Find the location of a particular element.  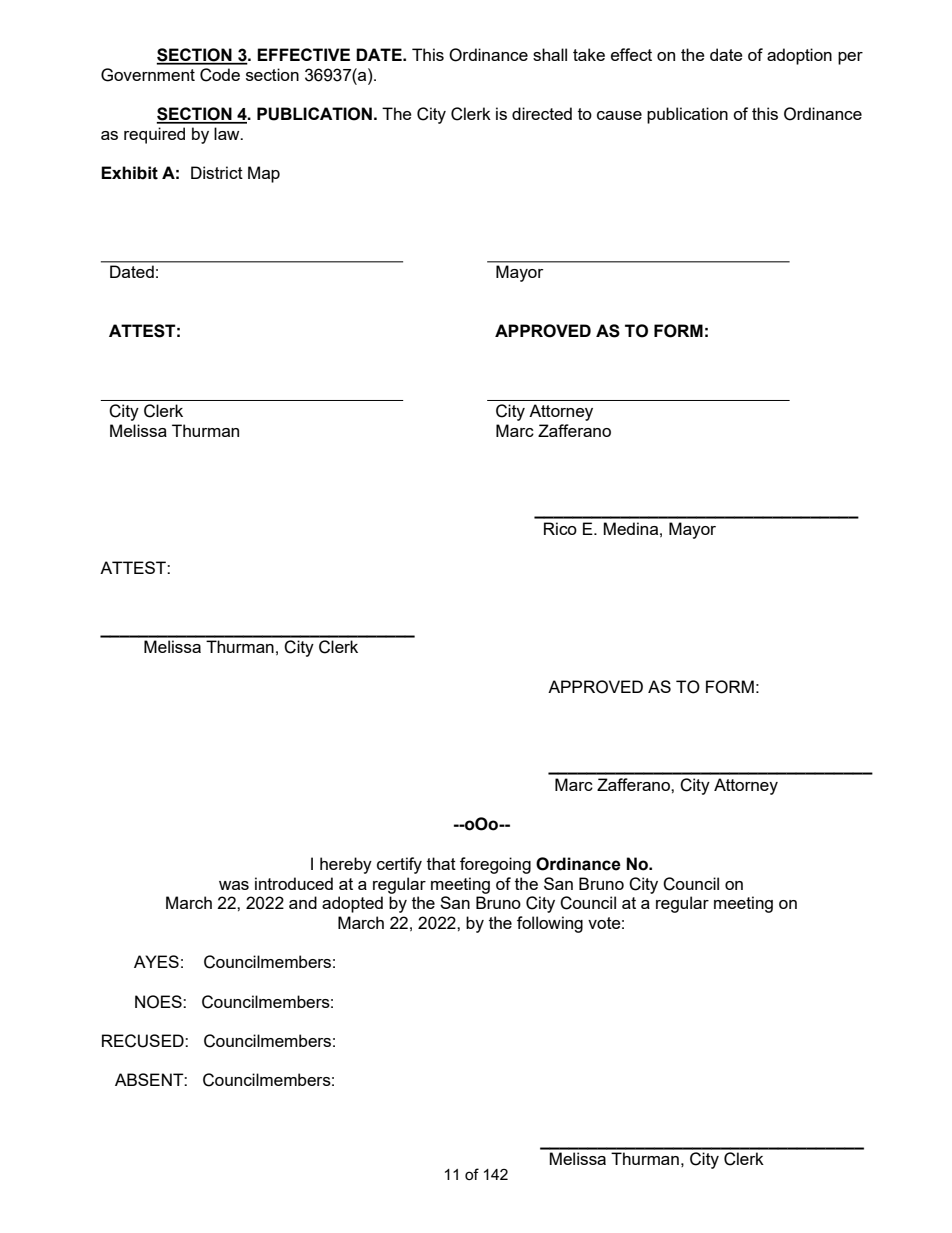

following is located at coordinates (550, 924).
